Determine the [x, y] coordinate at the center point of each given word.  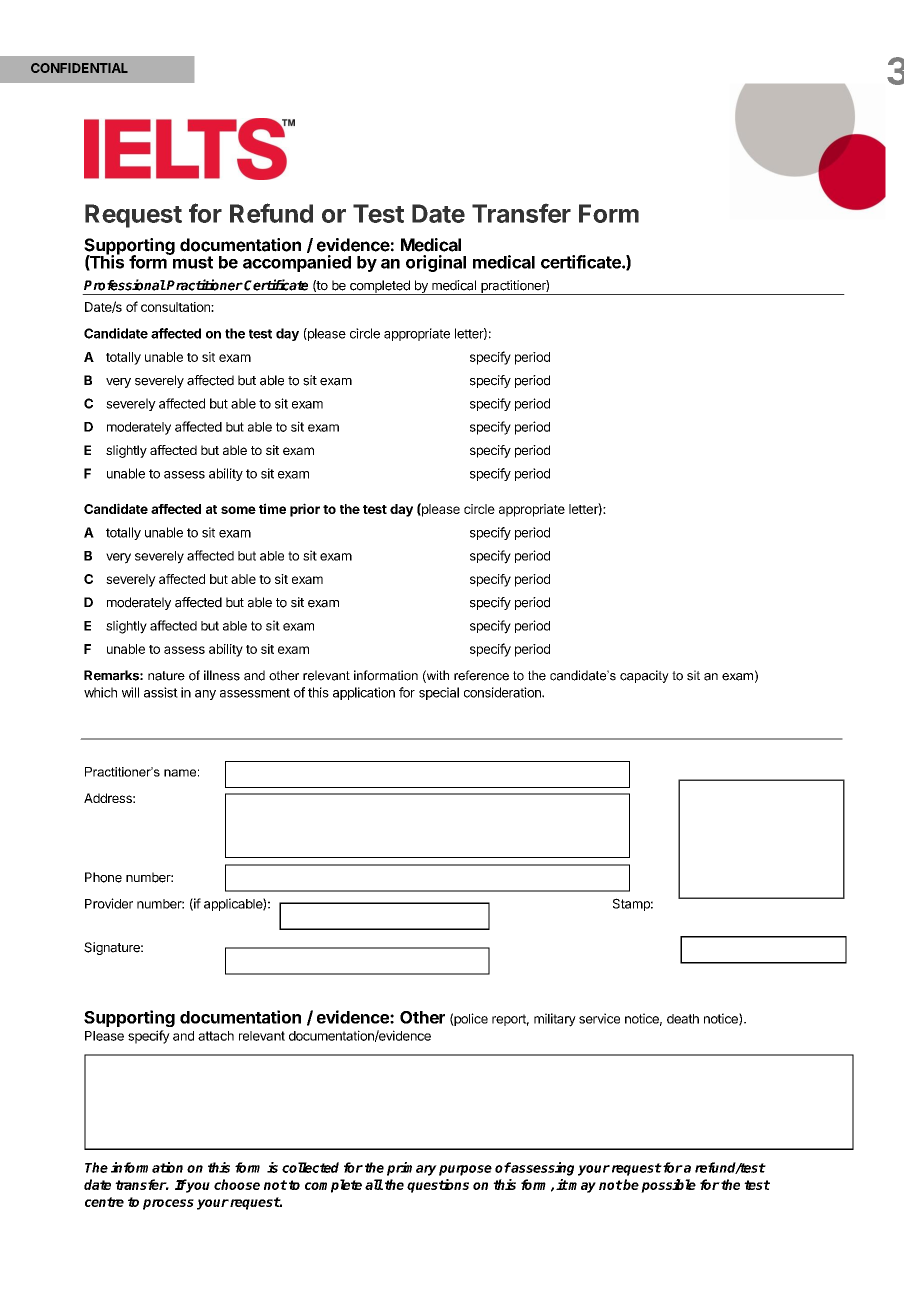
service [599, 1018]
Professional [125, 285]
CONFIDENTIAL [79, 68]
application [364, 693]
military [555, 1020]
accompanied [297, 263]
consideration [503, 692]
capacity [644, 676]
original [436, 263]
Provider [109, 903]
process [168, 1204]
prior [305, 510]
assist [161, 692]
